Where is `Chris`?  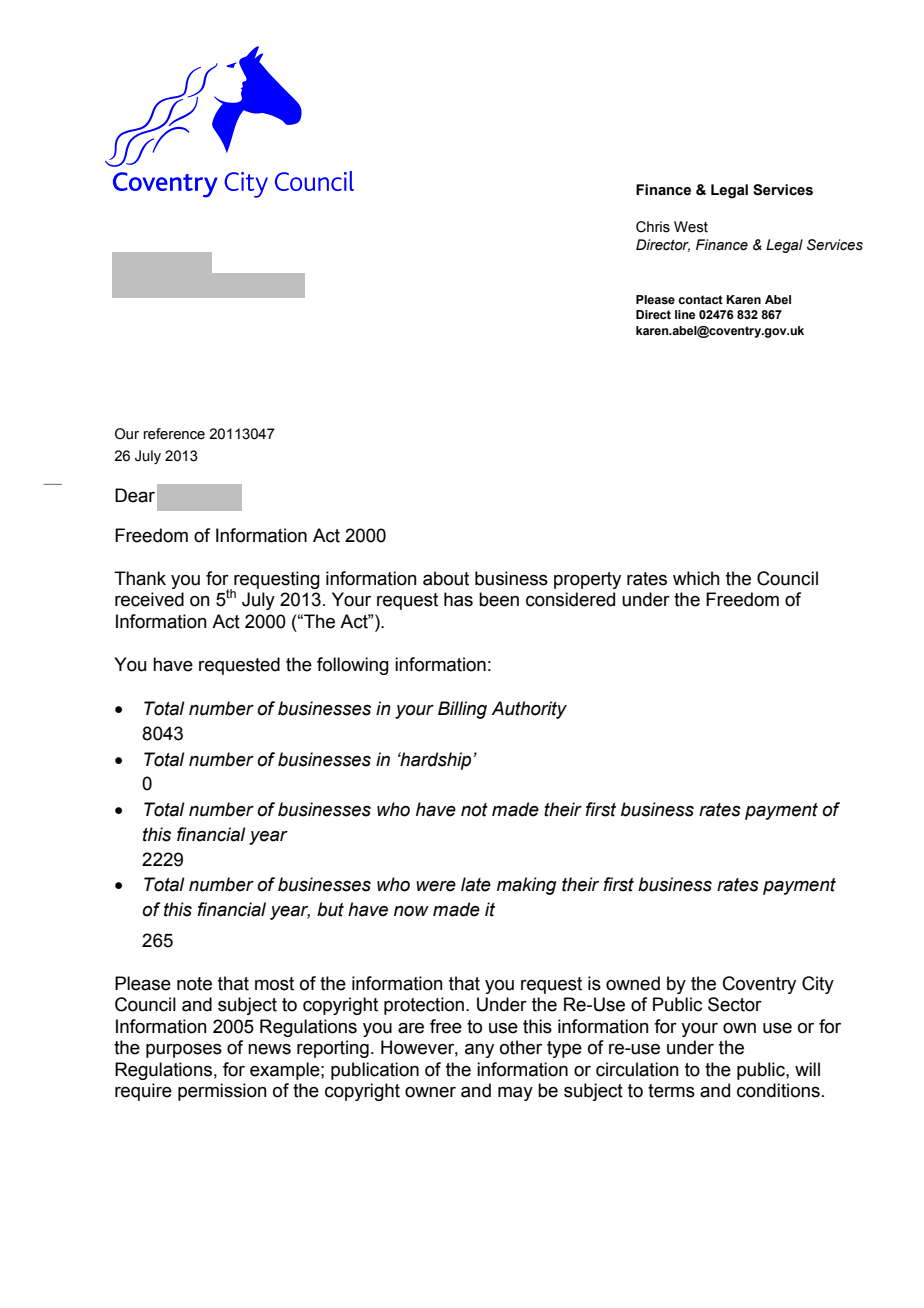 Chris is located at coordinates (653, 227).
